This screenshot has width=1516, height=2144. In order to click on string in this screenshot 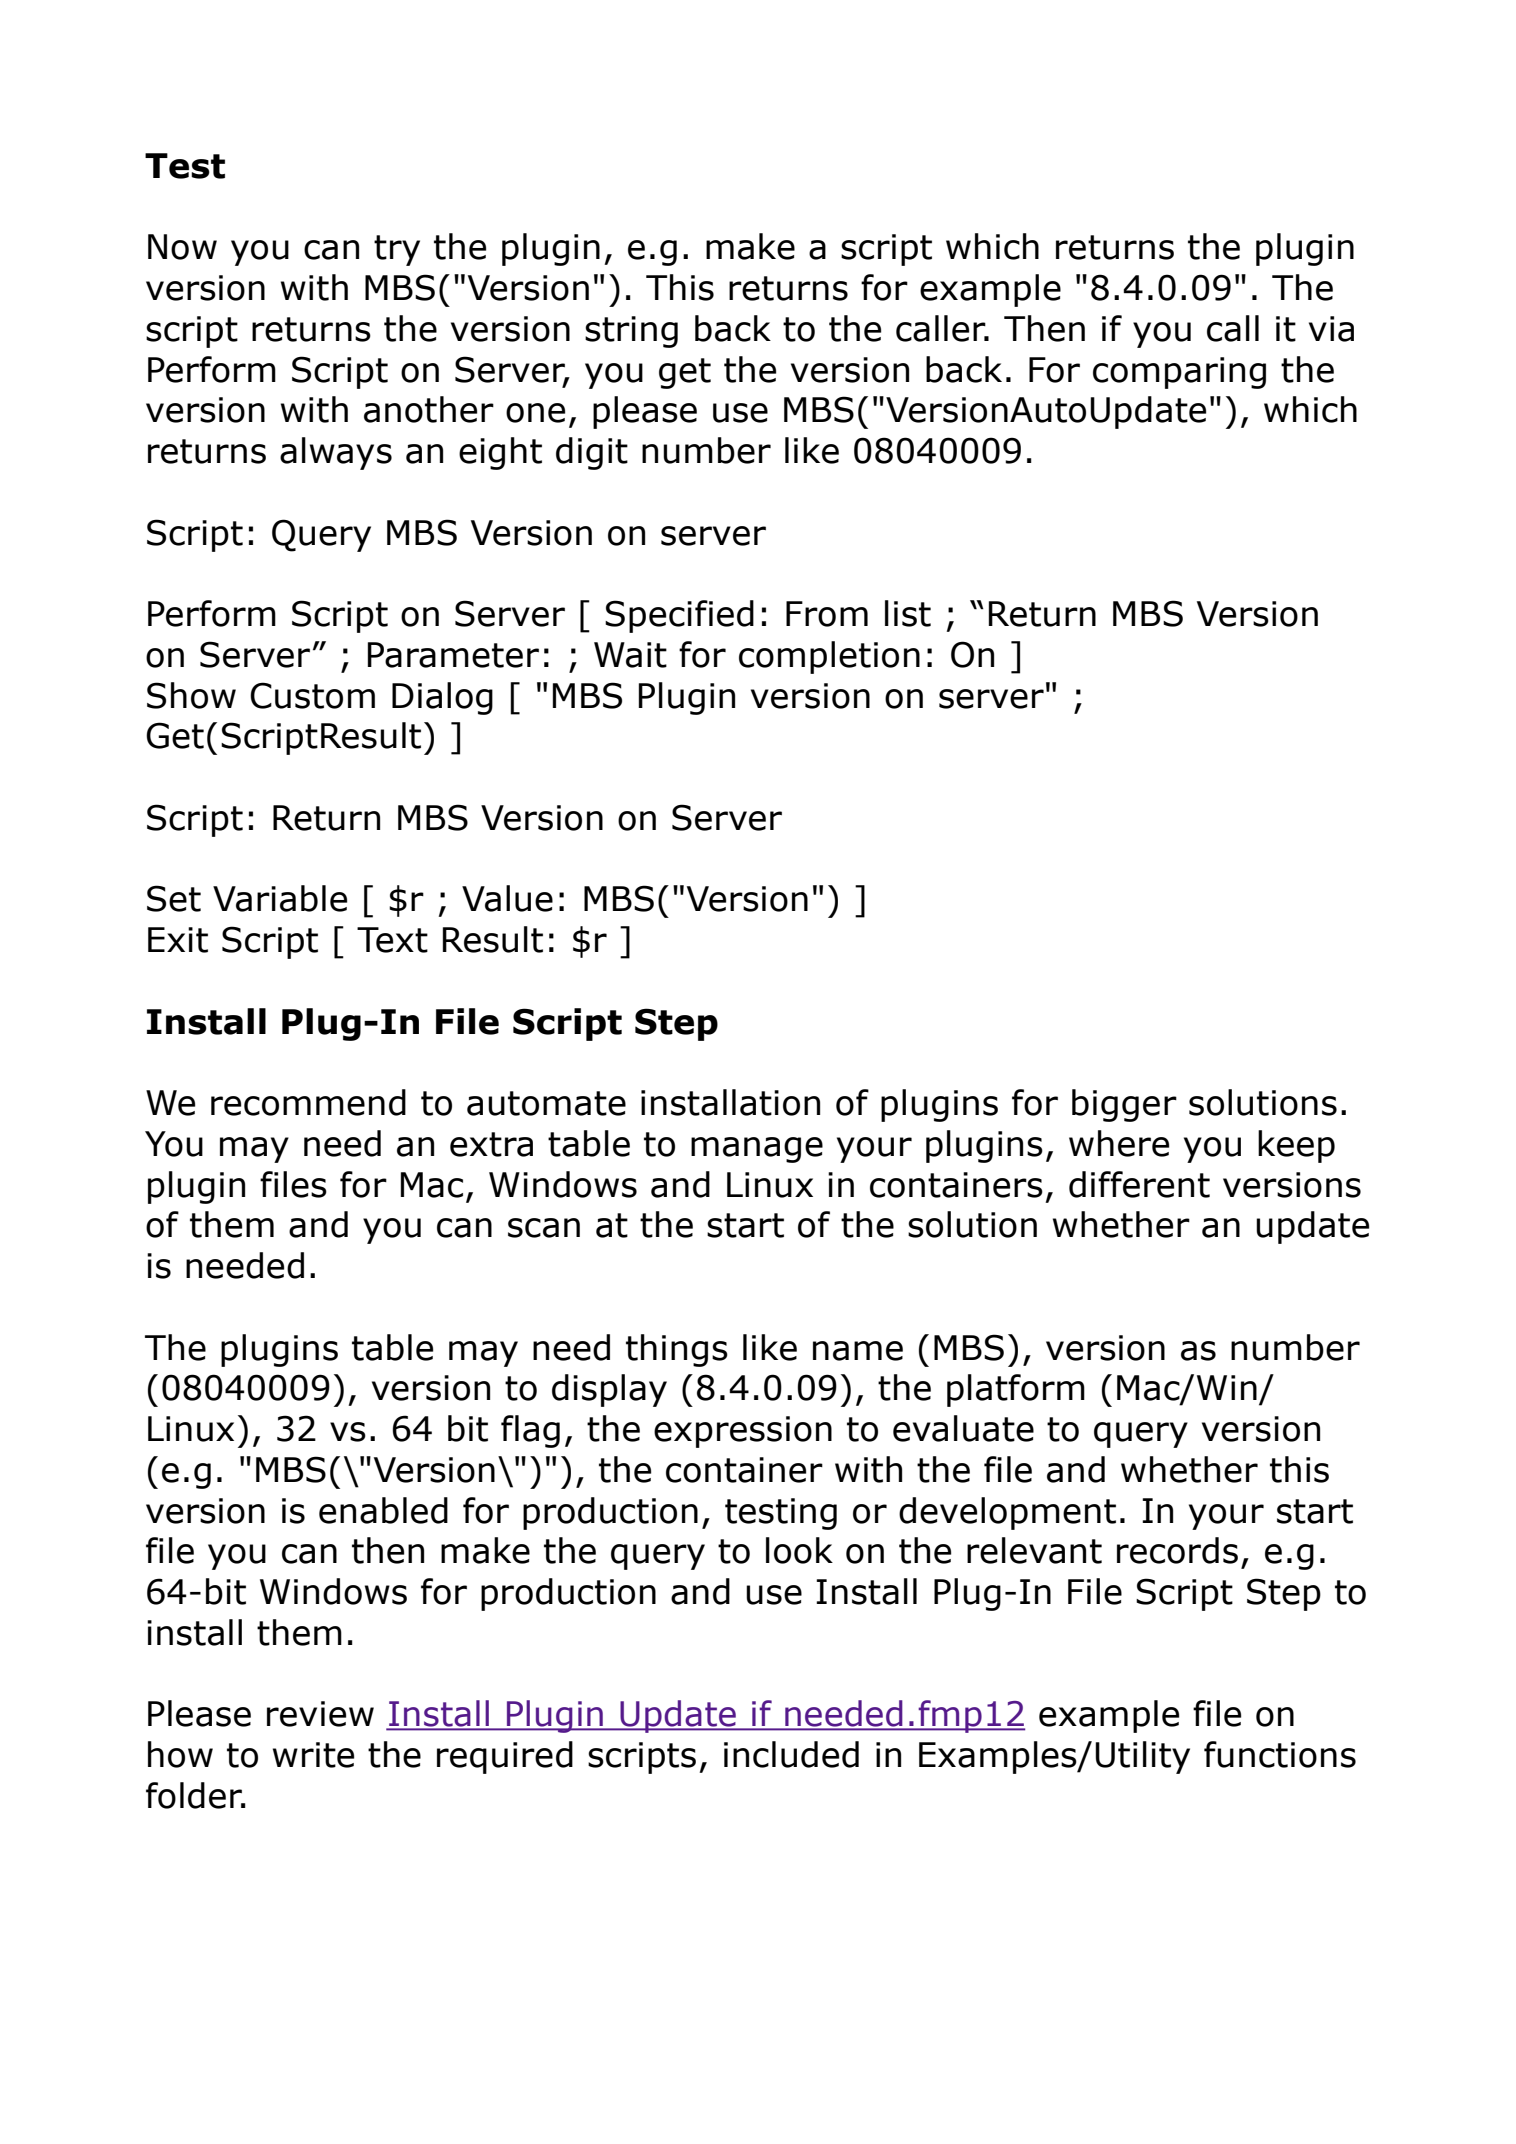, I will do `click(631, 332)`.
